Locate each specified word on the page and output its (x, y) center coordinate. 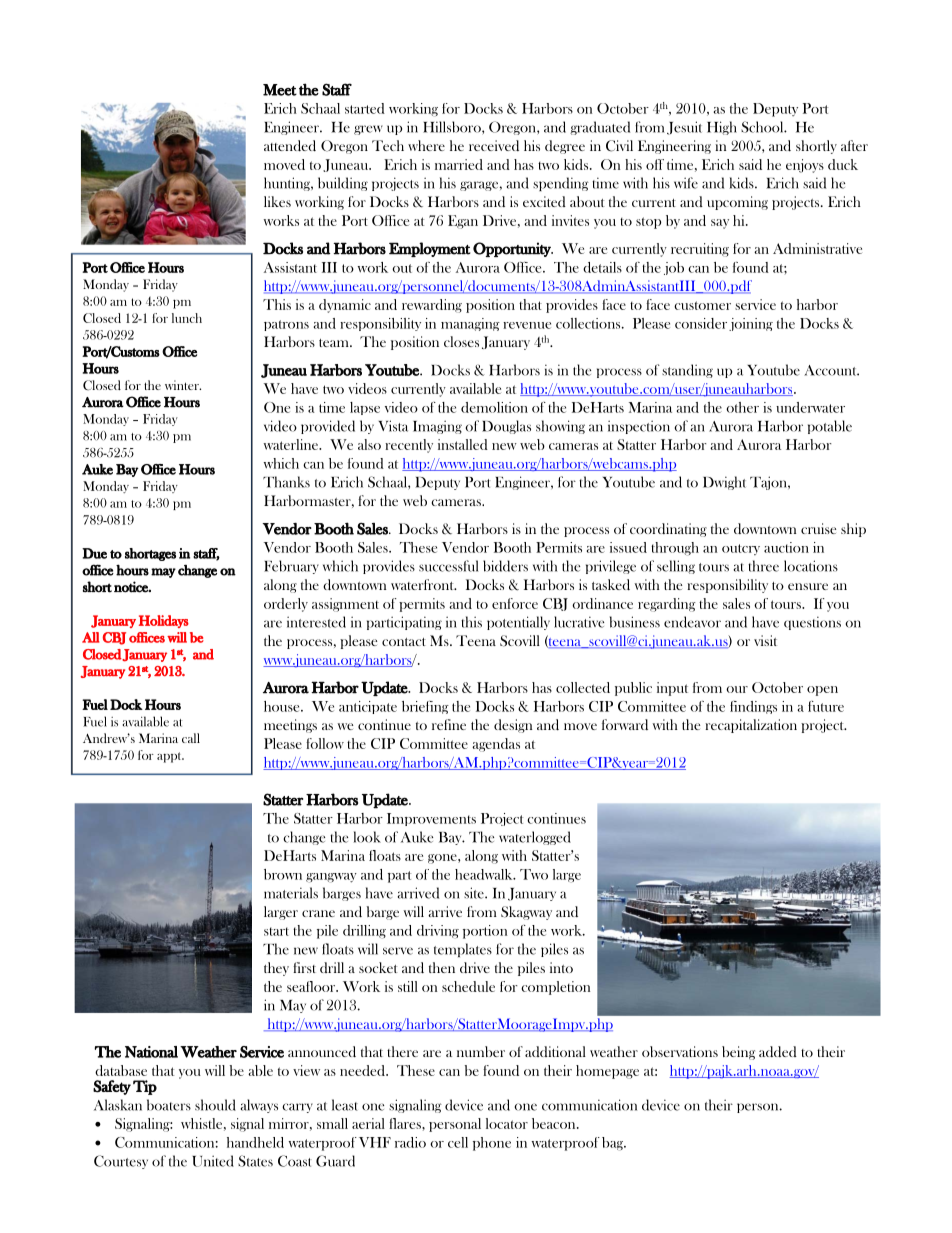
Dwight (724, 483)
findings (753, 707)
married (459, 164)
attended (290, 145)
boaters (169, 1105)
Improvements (431, 819)
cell (458, 1142)
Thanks (286, 482)
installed (463, 444)
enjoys (805, 166)
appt (170, 757)
